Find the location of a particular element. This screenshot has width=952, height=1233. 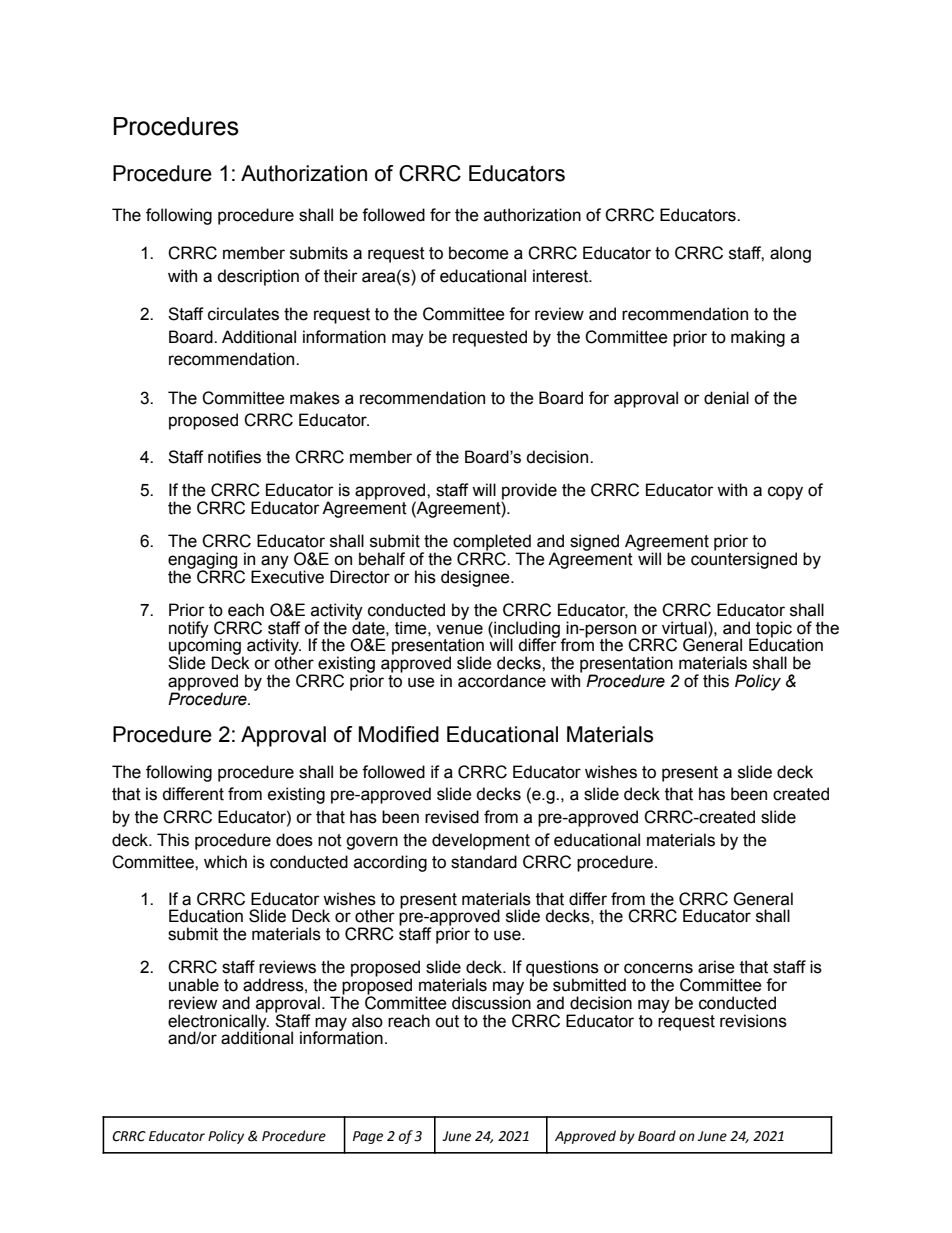

become is located at coordinates (479, 253).
